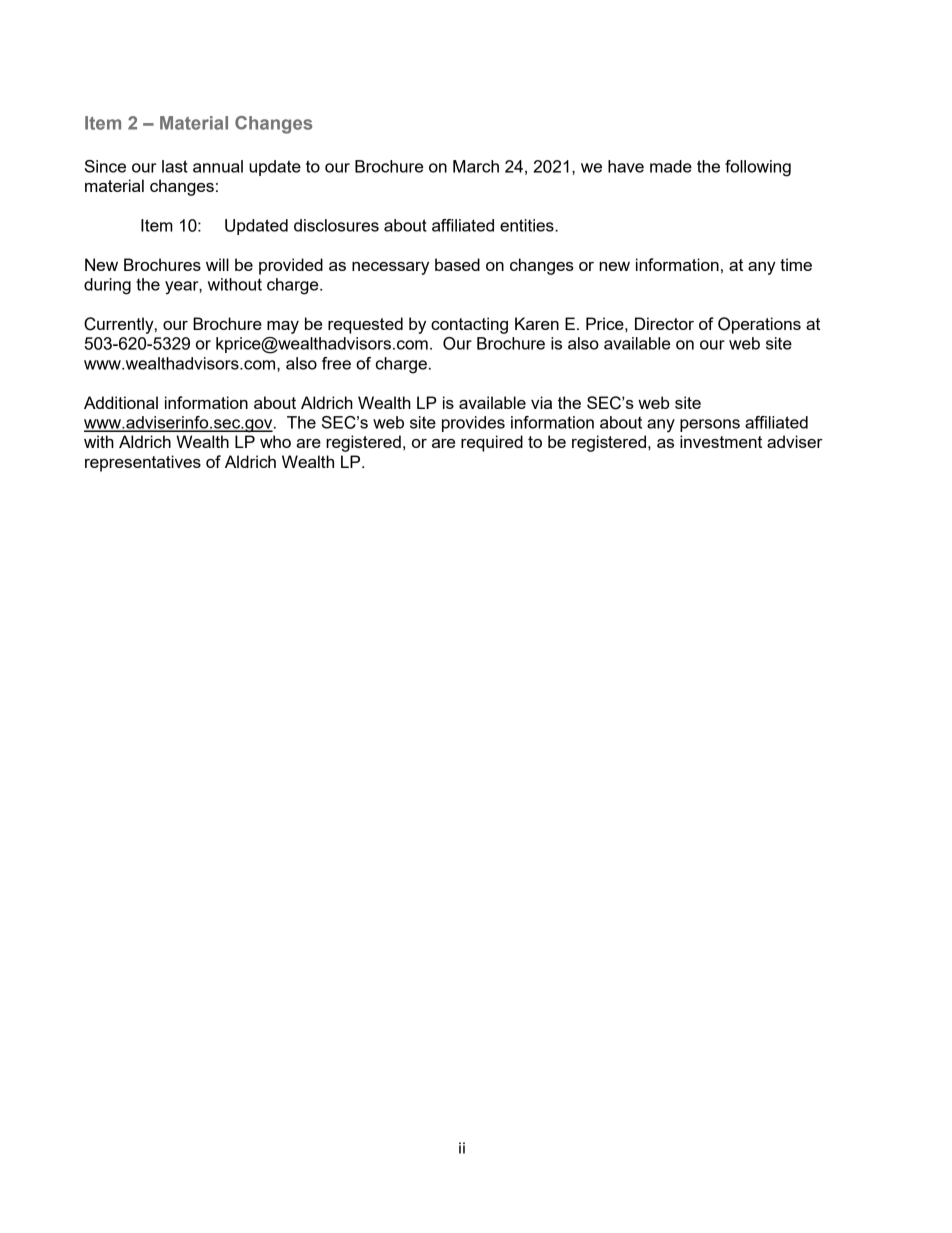 The width and height of the page is (952, 1233). What do you see at coordinates (758, 168) in the page?
I see `following` at bounding box center [758, 168].
